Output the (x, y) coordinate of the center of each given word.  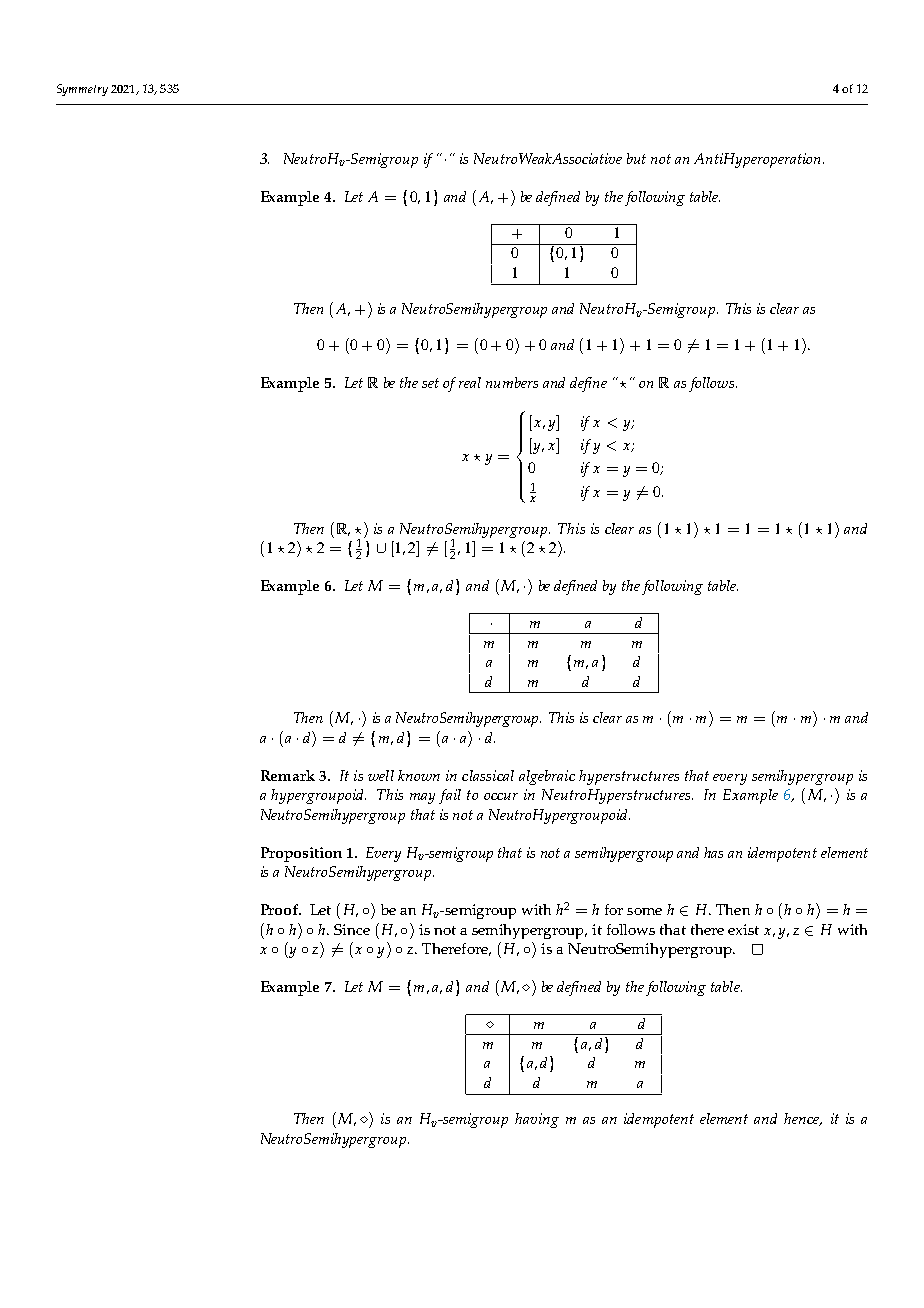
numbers (512, 382)
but (636, 158)
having (537, 1120)
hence (803, 1119)
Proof (281, 909)
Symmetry (82, 90)
